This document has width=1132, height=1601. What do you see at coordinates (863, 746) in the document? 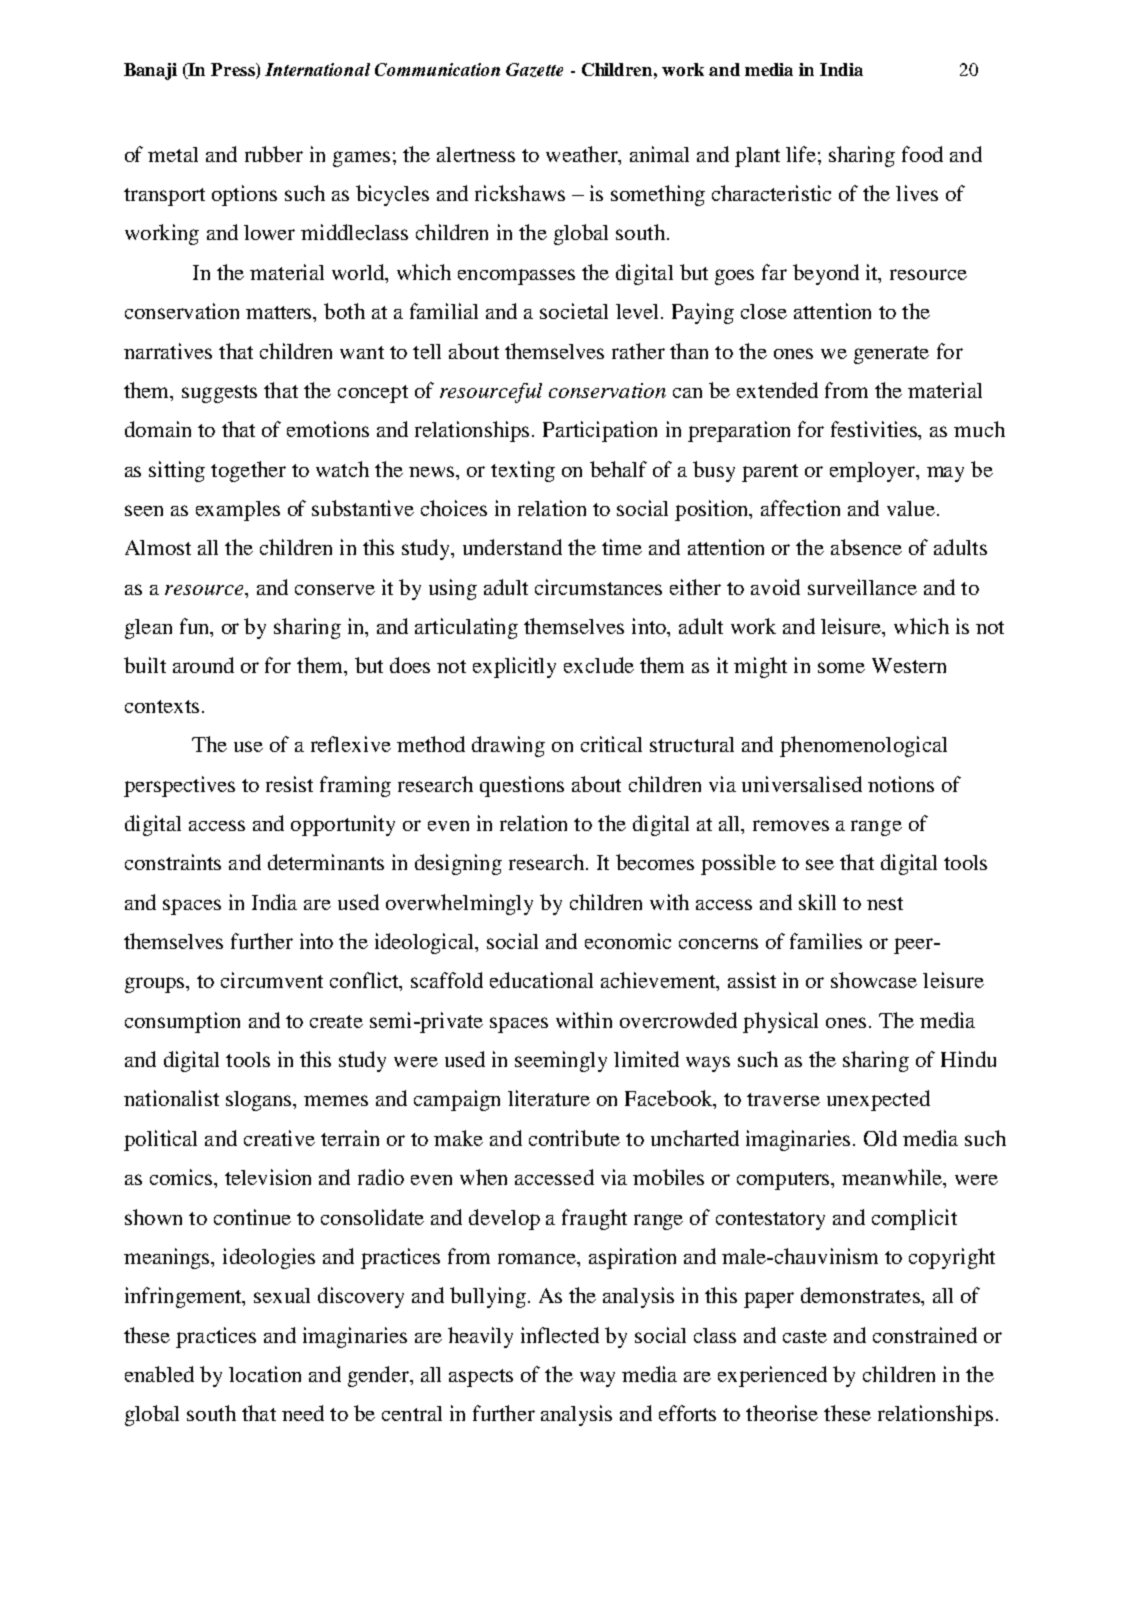
I see `phenomenological` at bounding box center [863, 746].
